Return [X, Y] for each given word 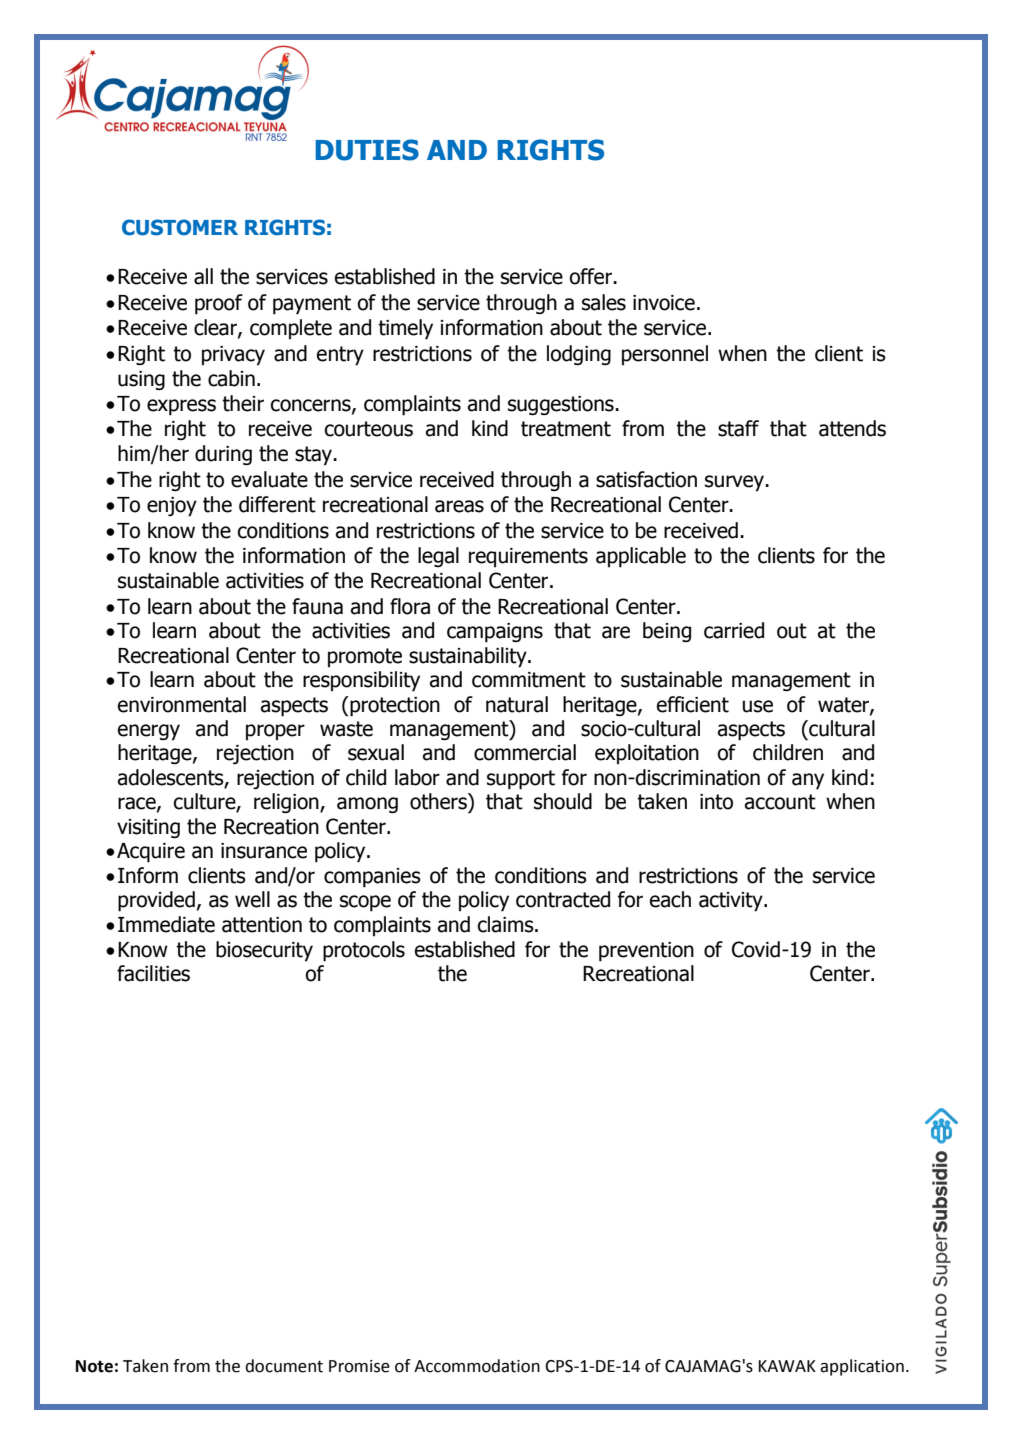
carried [734, 630]
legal [438, 557]
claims [507, 924]
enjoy [172, 507]
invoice [664, 303]
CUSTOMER [180, 227]
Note [94, 1366]
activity [732, 902]
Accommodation [477, 1366]
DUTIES [367, 150]
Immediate [166, 924]
